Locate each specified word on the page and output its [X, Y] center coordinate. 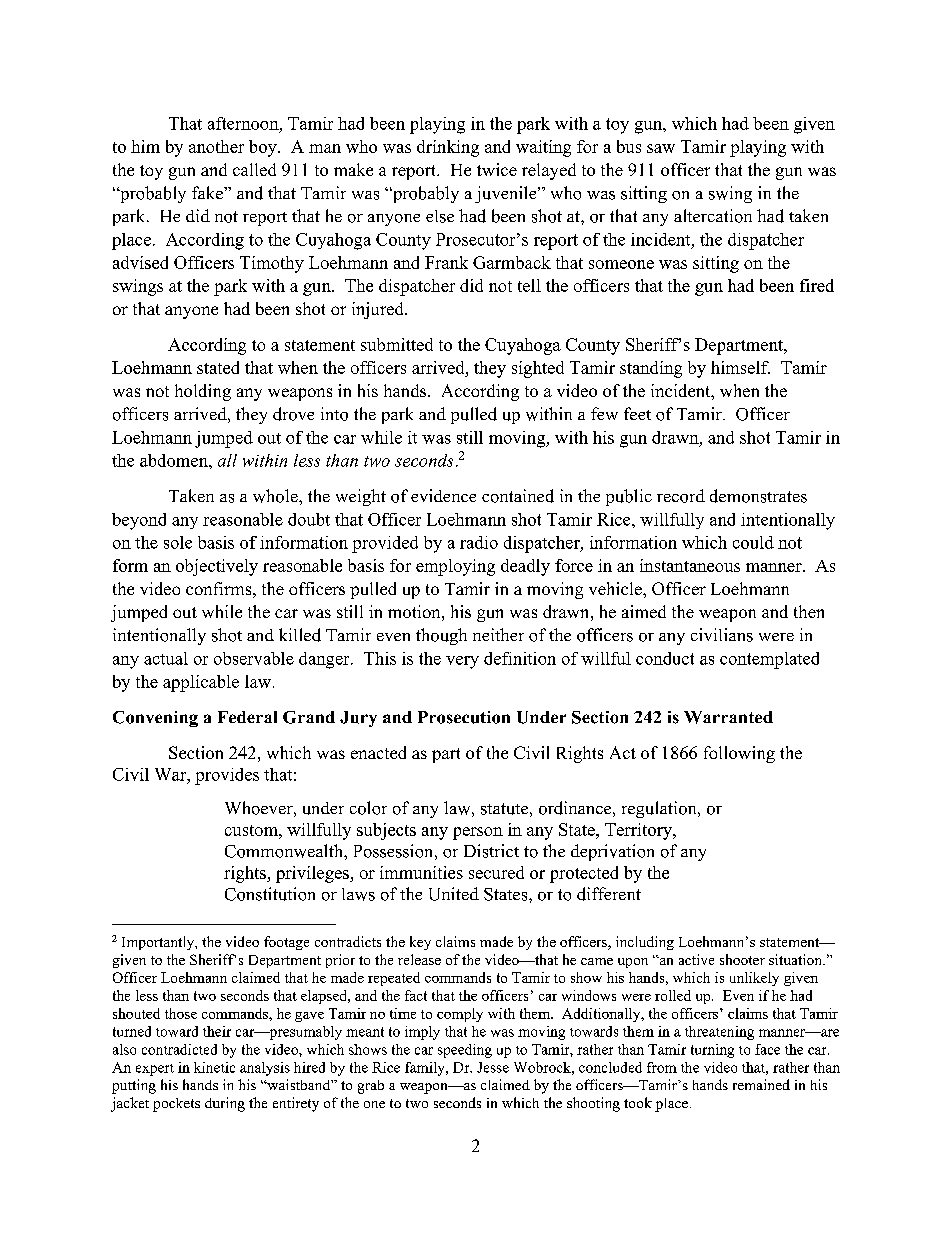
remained [761, 1084]
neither [498, 634]
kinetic [214, 1067]
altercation [713, 216]
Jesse [493, 1067]
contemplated [769, 660]
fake [208, 192]
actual [166, 658]
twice [497, 169]
